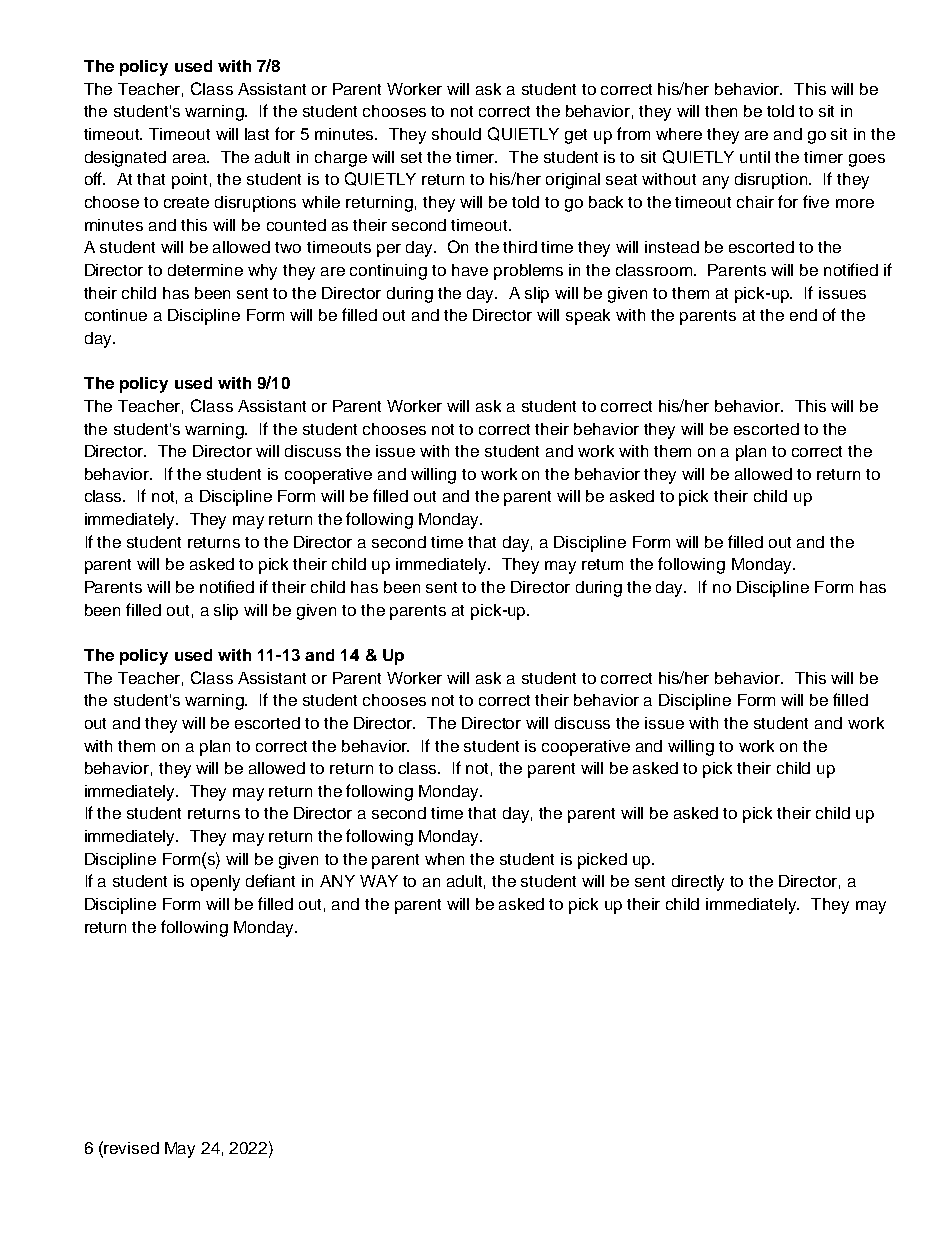 This image has height=1233, width=952. Describe the element at coordinates (131, 1148) in the image. I see `revised` at that location.
